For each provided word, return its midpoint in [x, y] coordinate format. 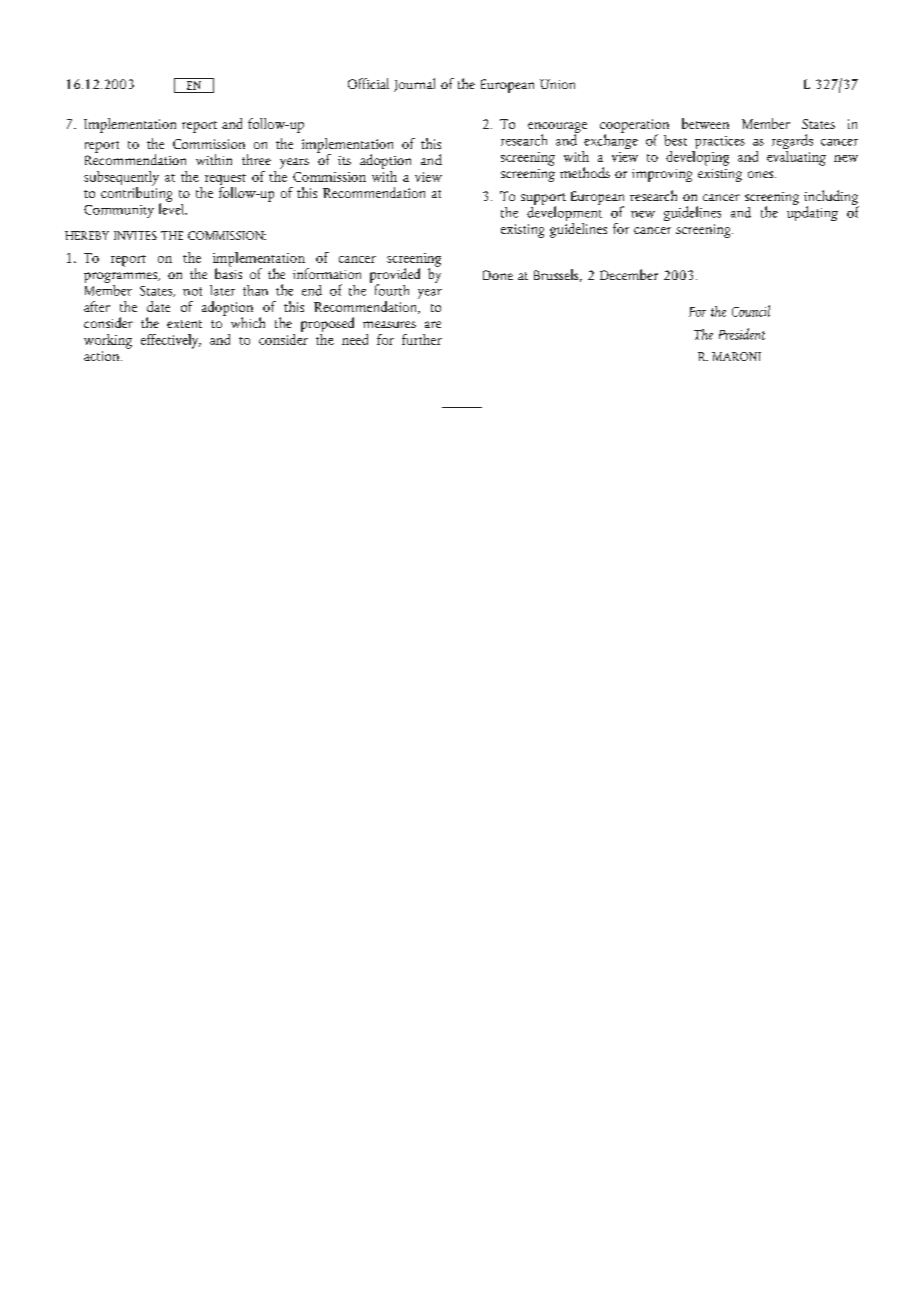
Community [119, 211]
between [705, 123]
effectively [171, 341]
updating [812, 212]
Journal [414, 85]
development [564, 214]
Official [368, 83]
